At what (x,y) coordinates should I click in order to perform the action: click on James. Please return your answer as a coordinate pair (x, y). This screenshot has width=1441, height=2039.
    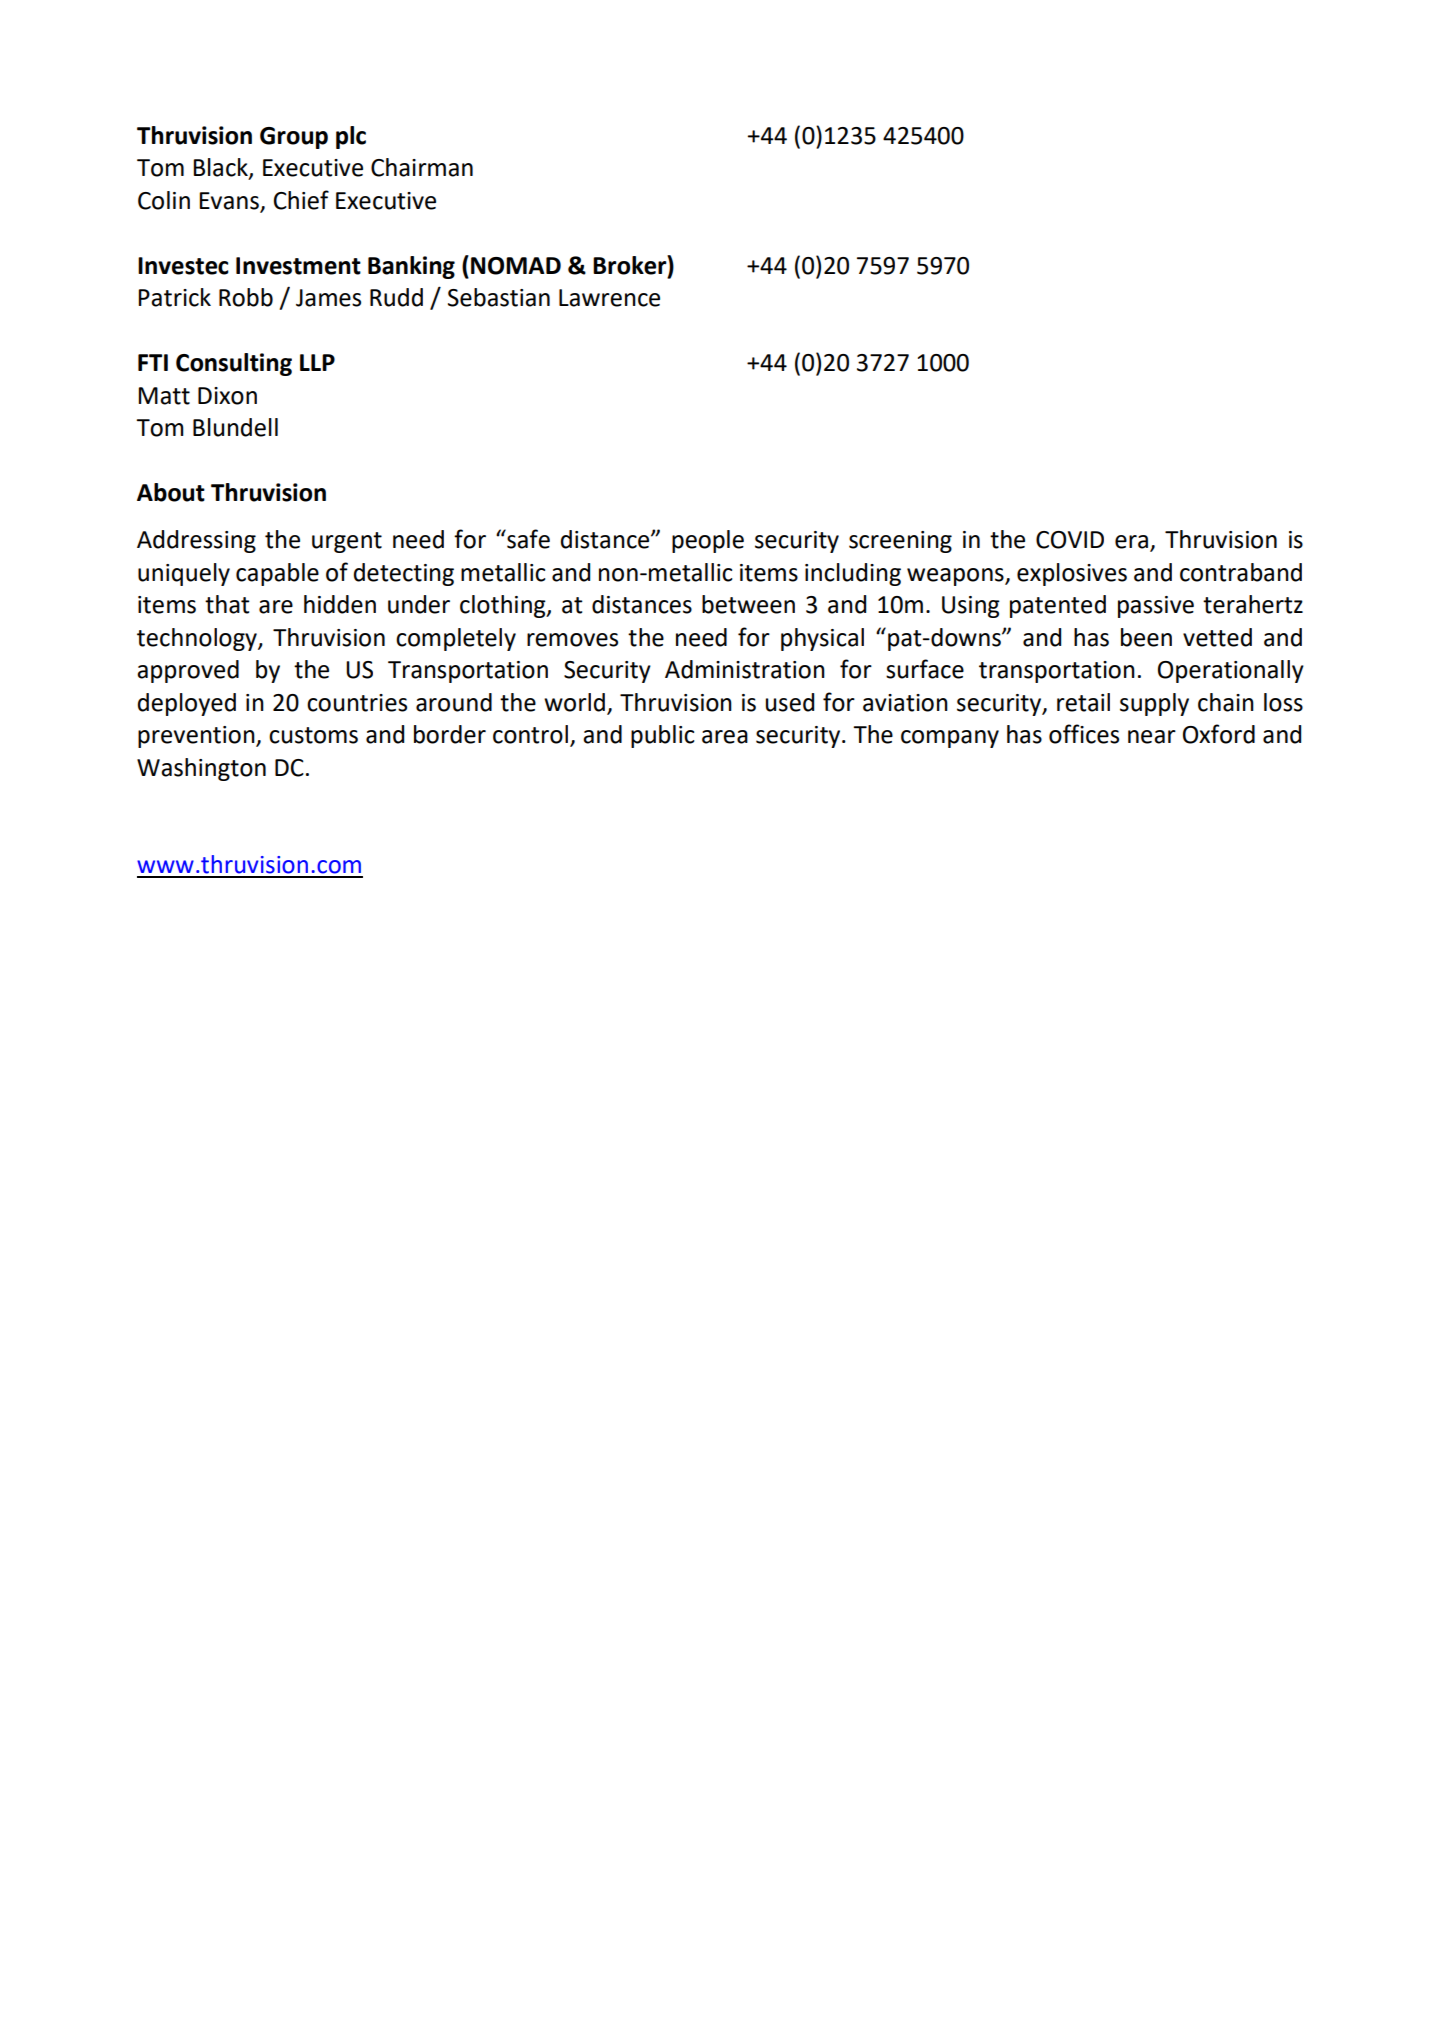
    Looking at the image, I should click on (328, 298).
